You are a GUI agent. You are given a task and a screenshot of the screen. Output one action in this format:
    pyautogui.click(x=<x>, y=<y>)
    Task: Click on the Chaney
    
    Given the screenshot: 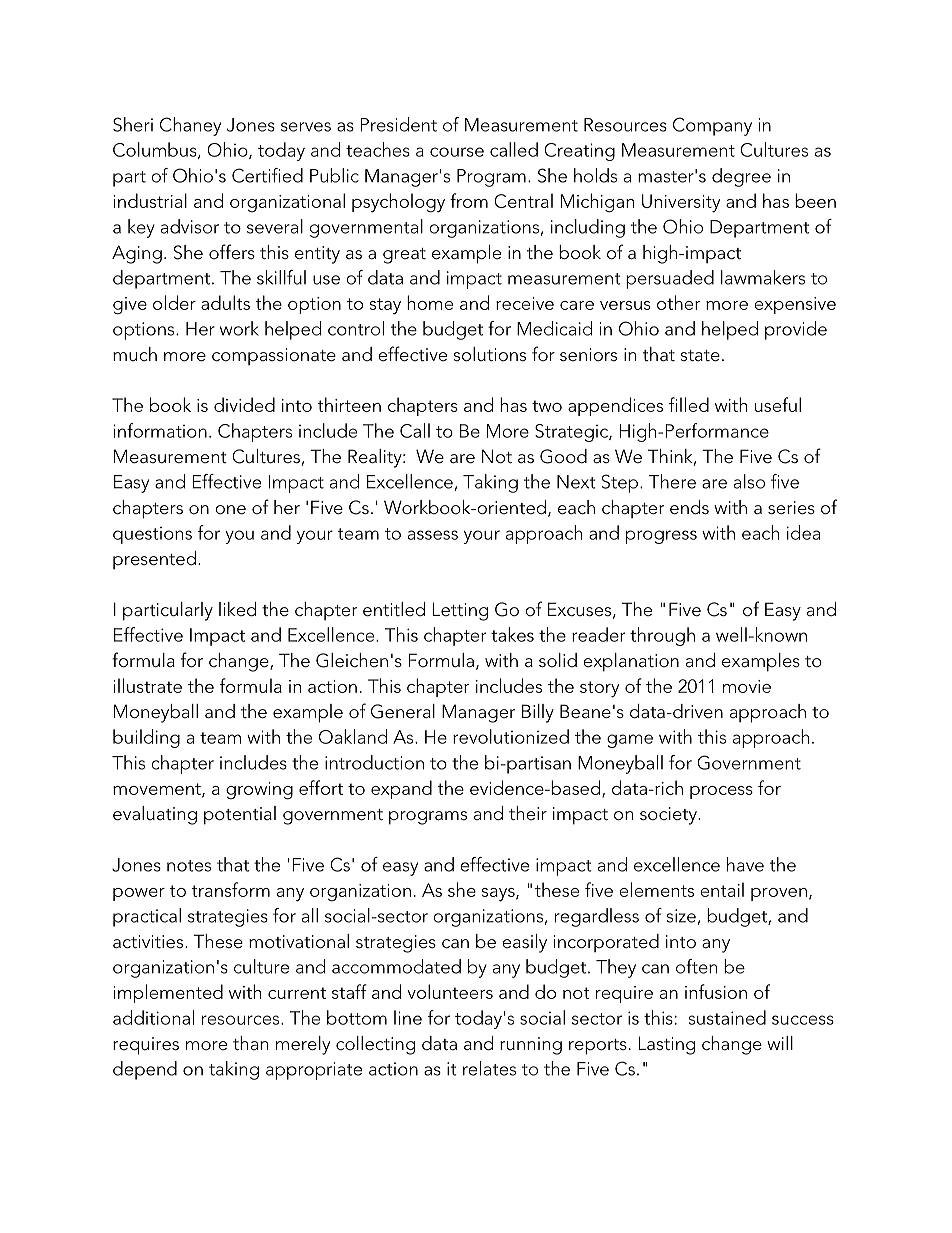 What is the action you would take?
    pyautogui.click(x=190, y=126)
